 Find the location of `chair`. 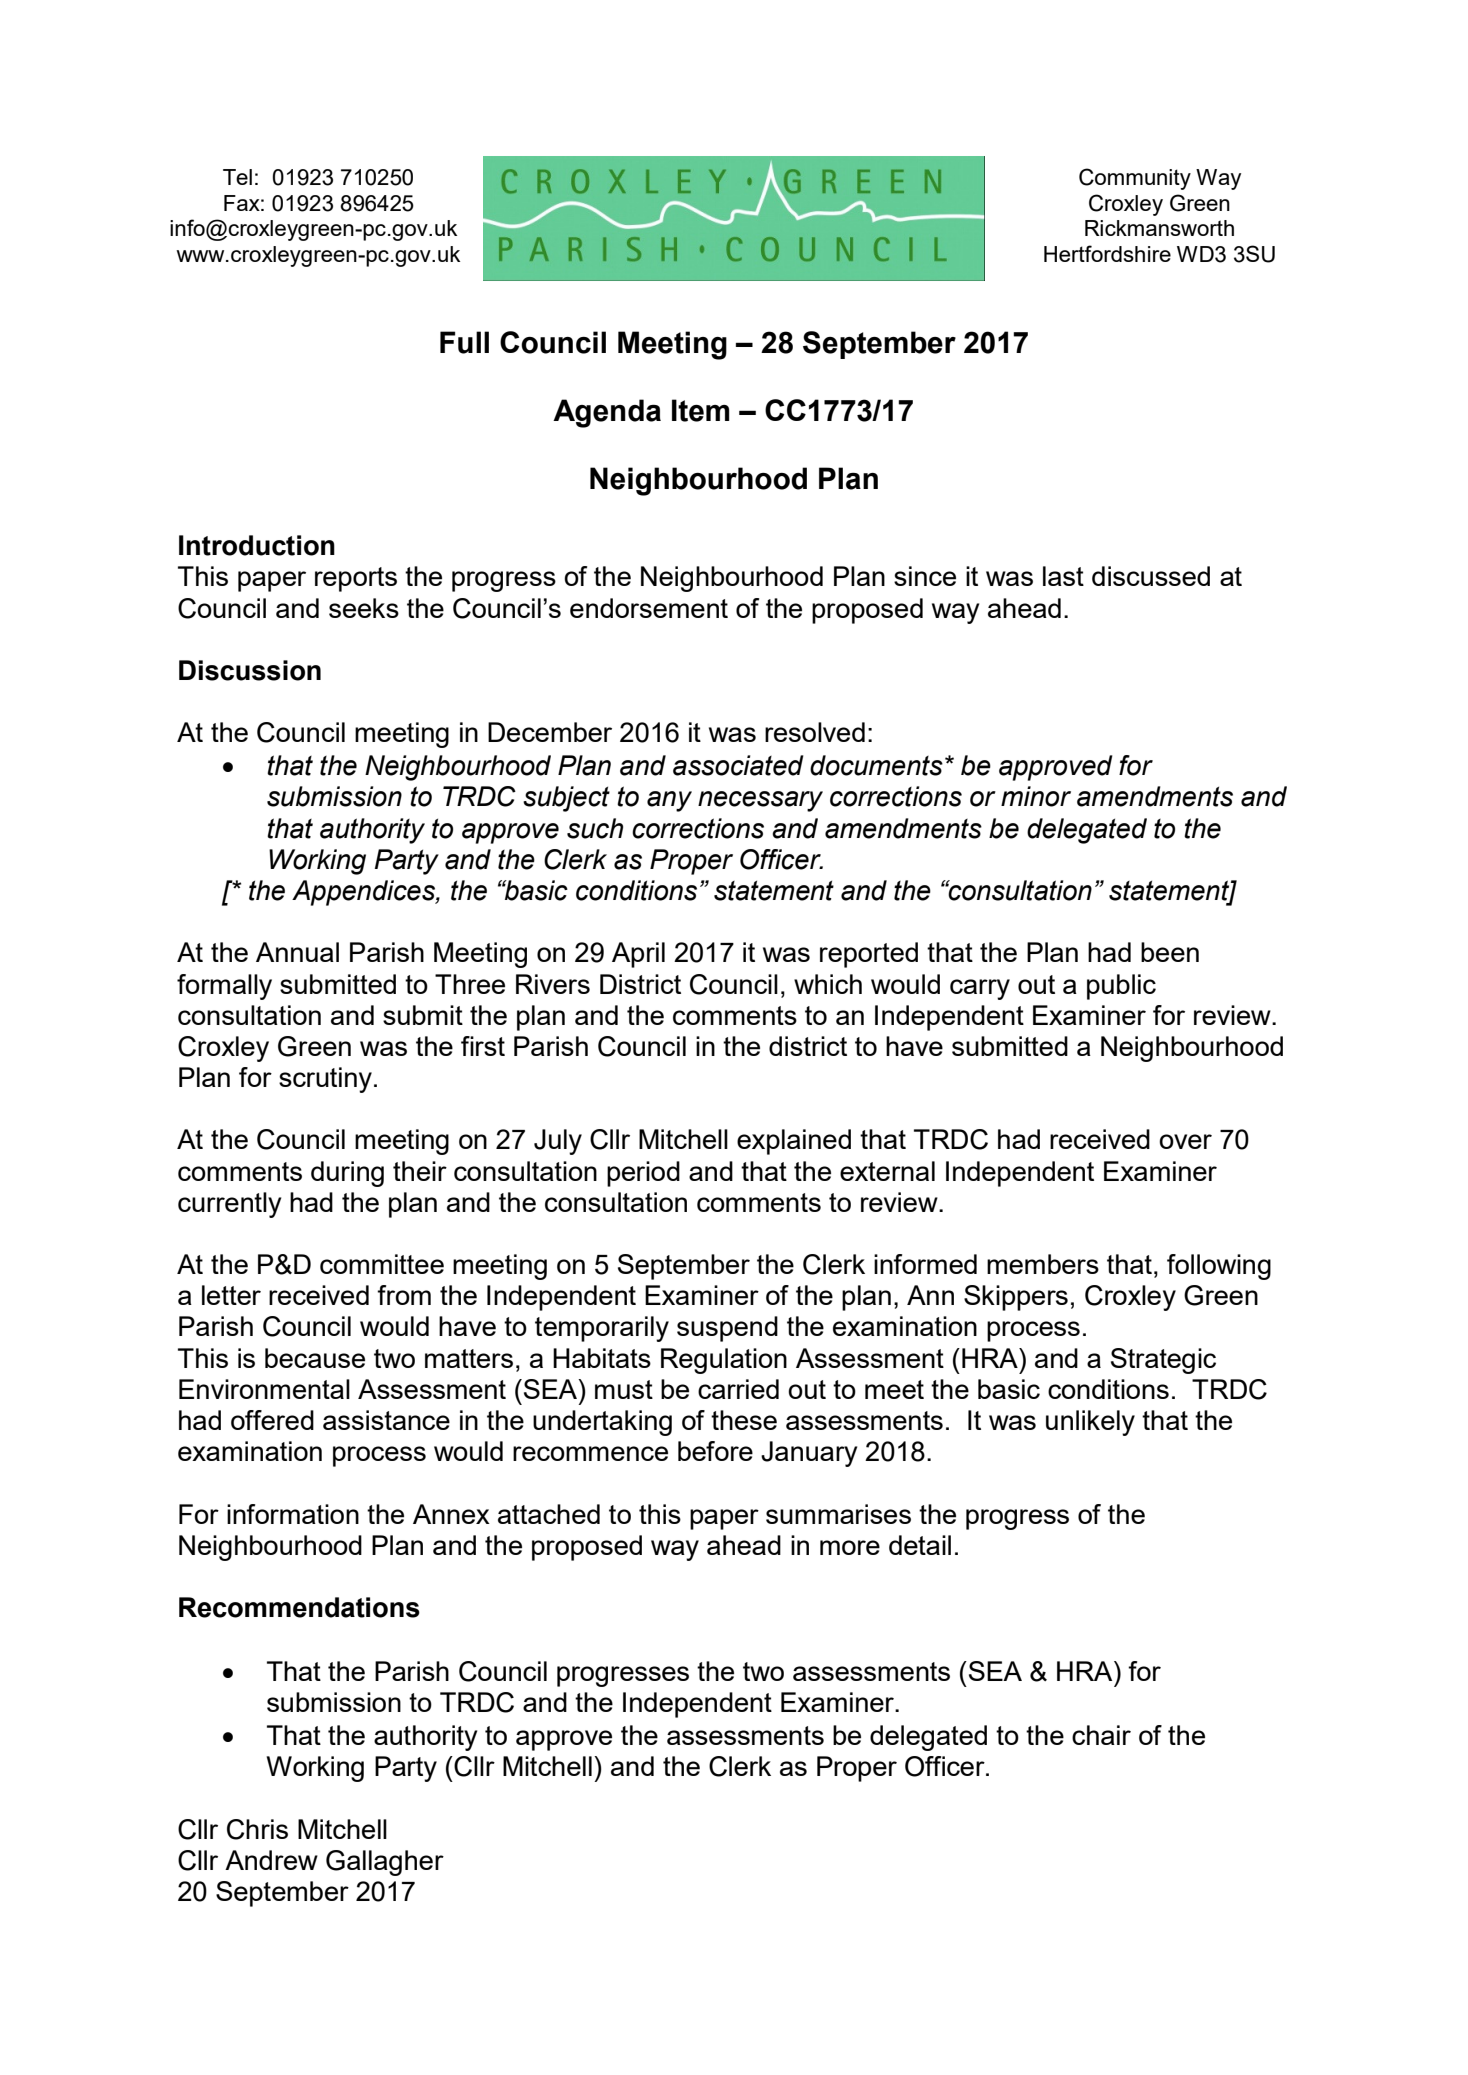

chair is located at coordinates (1101, 1735).
